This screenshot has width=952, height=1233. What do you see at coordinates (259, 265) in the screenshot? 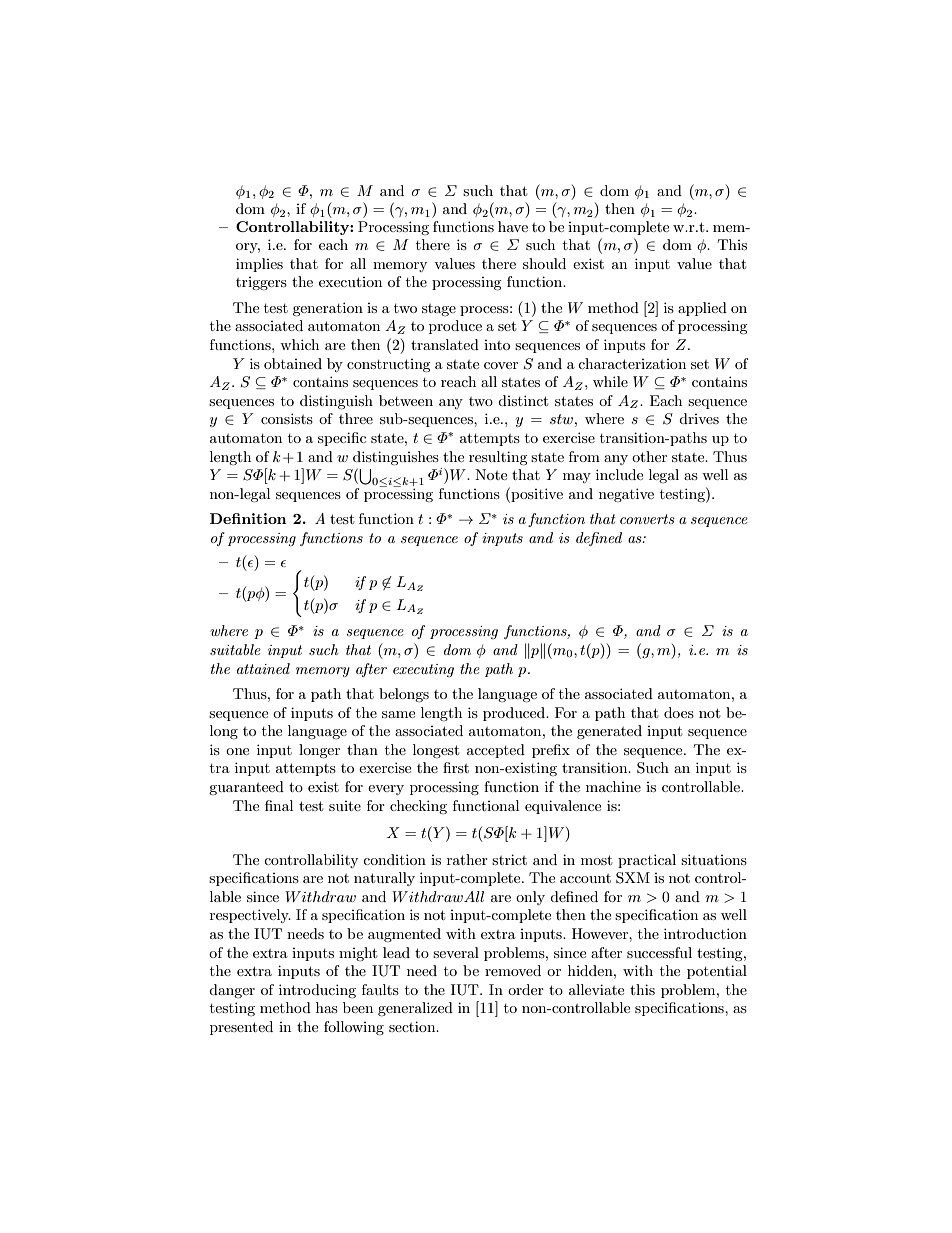
I see `implies` at bounding box center [259, 265].
